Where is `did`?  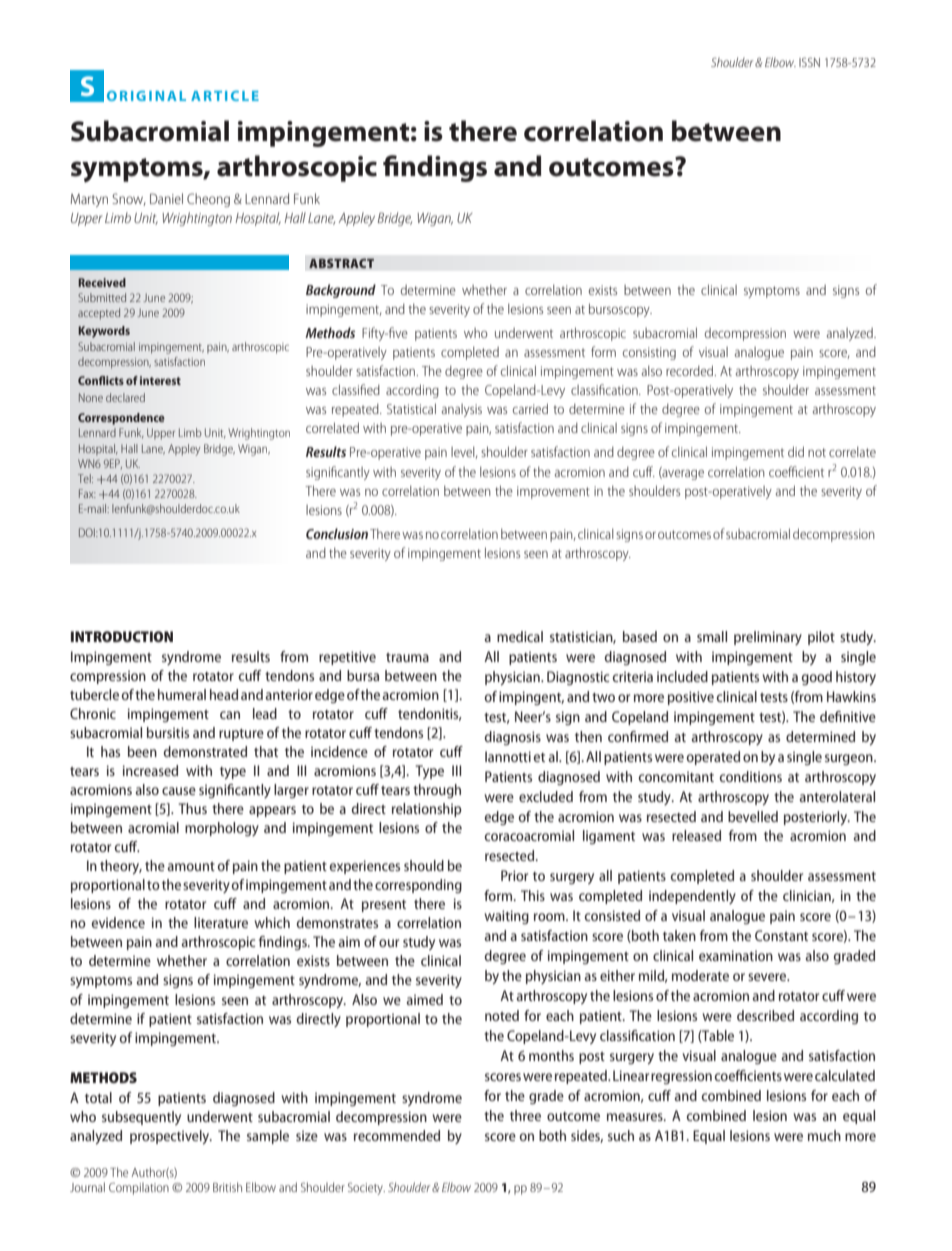 did is located at coordinates (796, 451).
